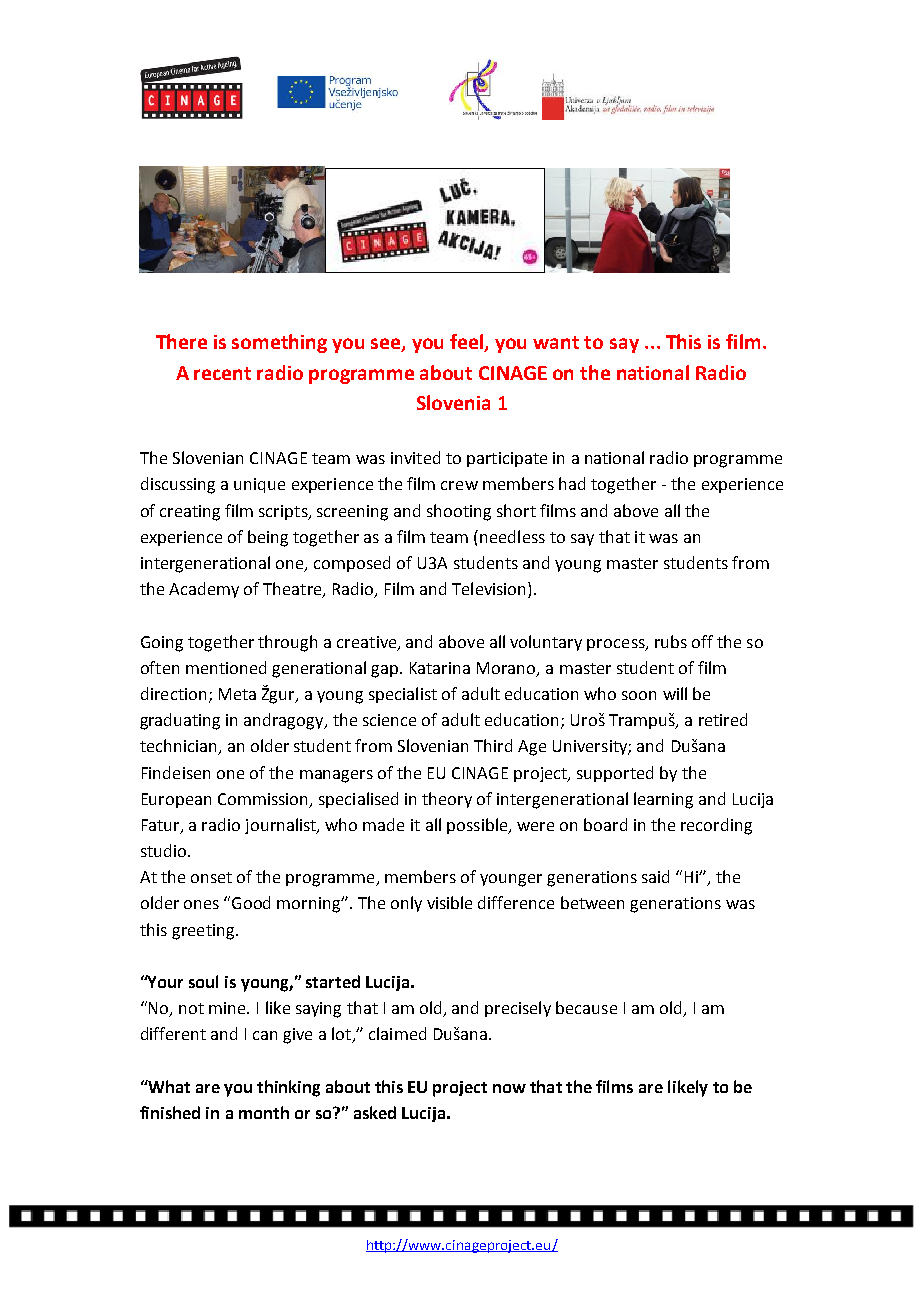 This screenshot has width=924, height=1309. Describe the element at coordinates (478, 826) in the screenshot. I see `possible` at that location.
